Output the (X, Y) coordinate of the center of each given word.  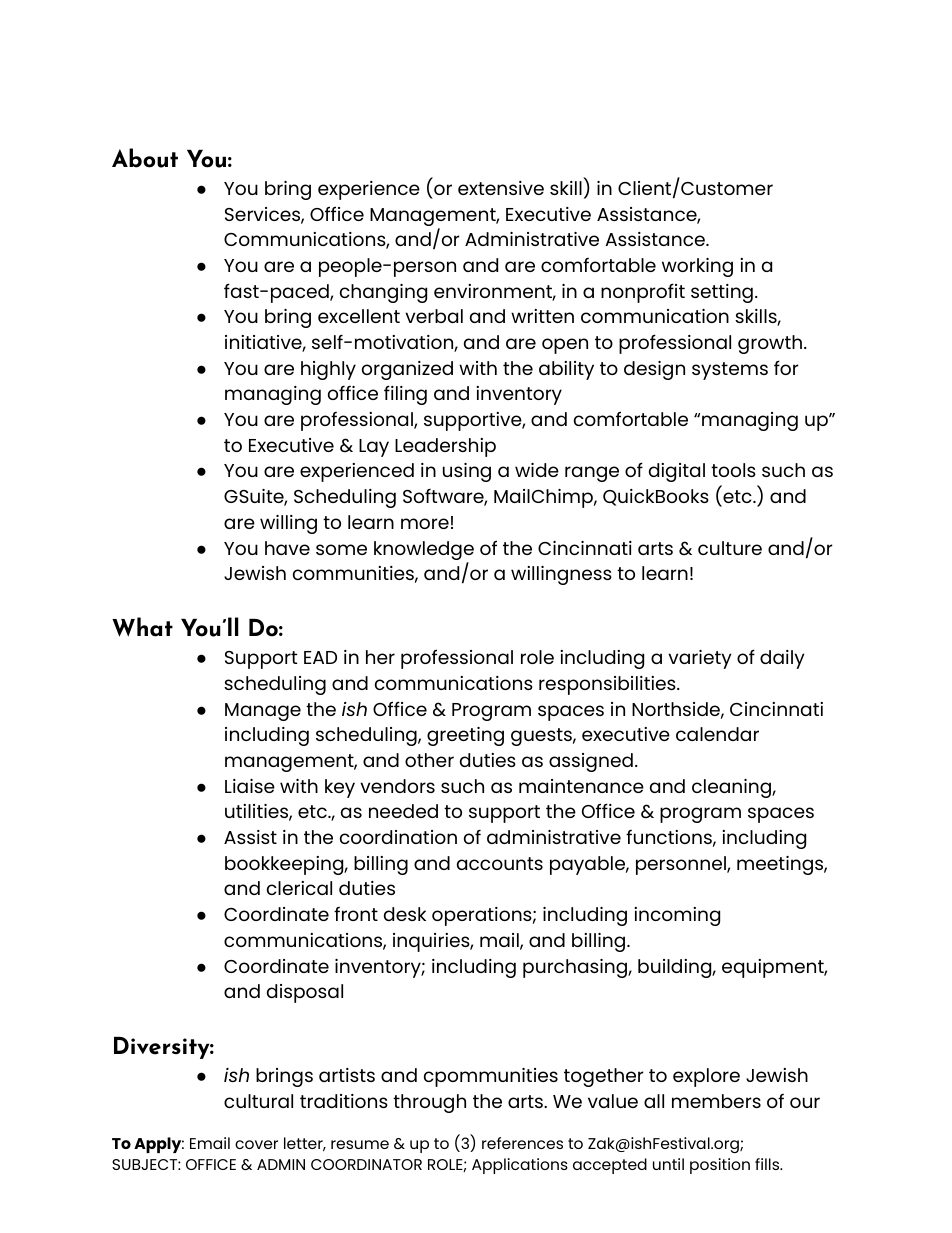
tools (733, 470)
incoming (677, 916)
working (697, 267)
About (145, 158)
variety (700, 659)
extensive (501, 188)
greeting (465, 736)
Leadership (445, 447)
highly (328, 370)
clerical (299, 888)
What (142, 627)
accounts (500, 863)
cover (256, 1144)
